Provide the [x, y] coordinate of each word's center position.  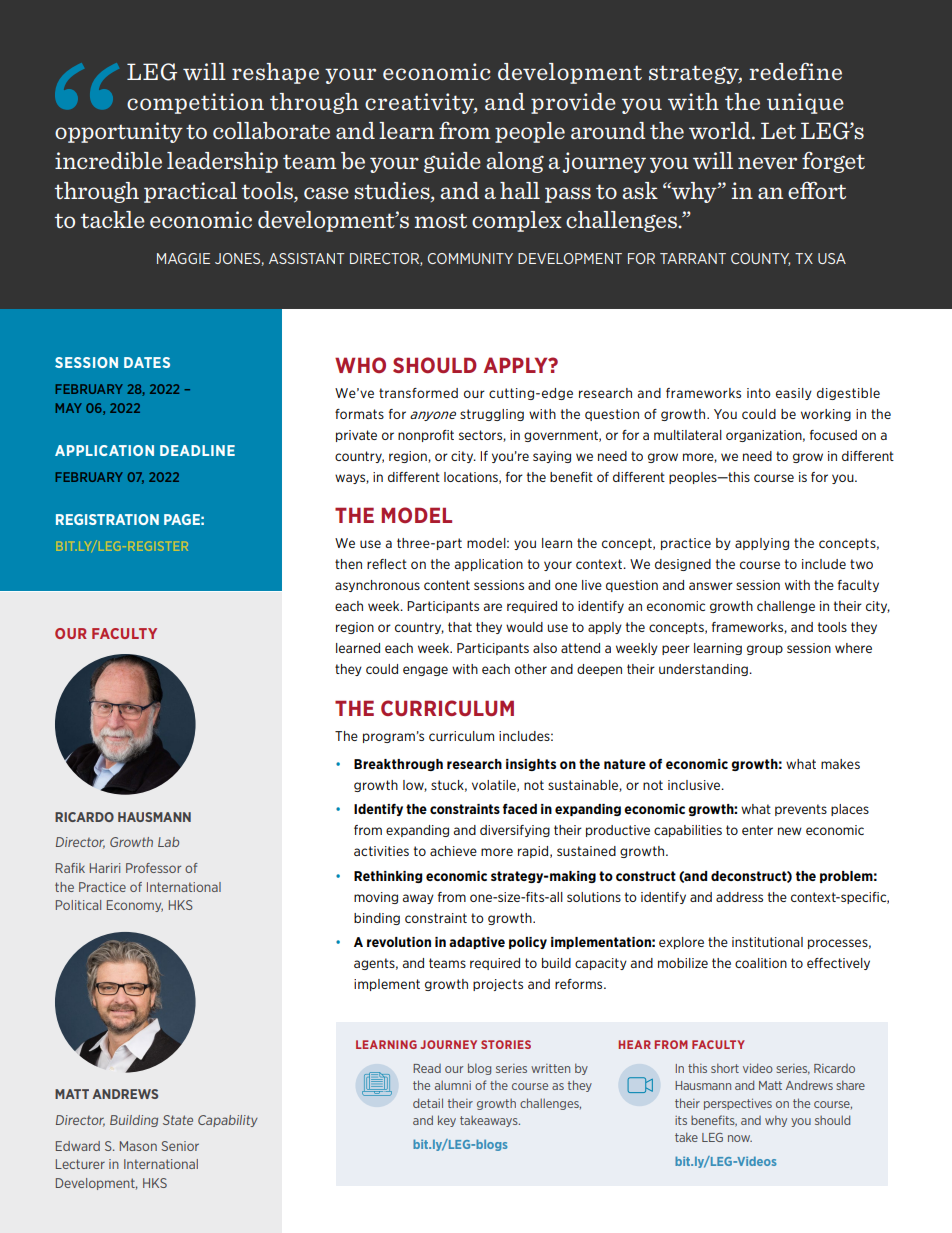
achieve [453, 851]
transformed [418, 393]
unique [805, 103]
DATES [147, 362]
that [460, 627]
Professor [153, 868]
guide [452, 162]
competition [195, 103]
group [765, 650]
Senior [180, 1146]
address [739, 897]
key [447, 1121]
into [759, 393]
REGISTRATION [107, 519]
